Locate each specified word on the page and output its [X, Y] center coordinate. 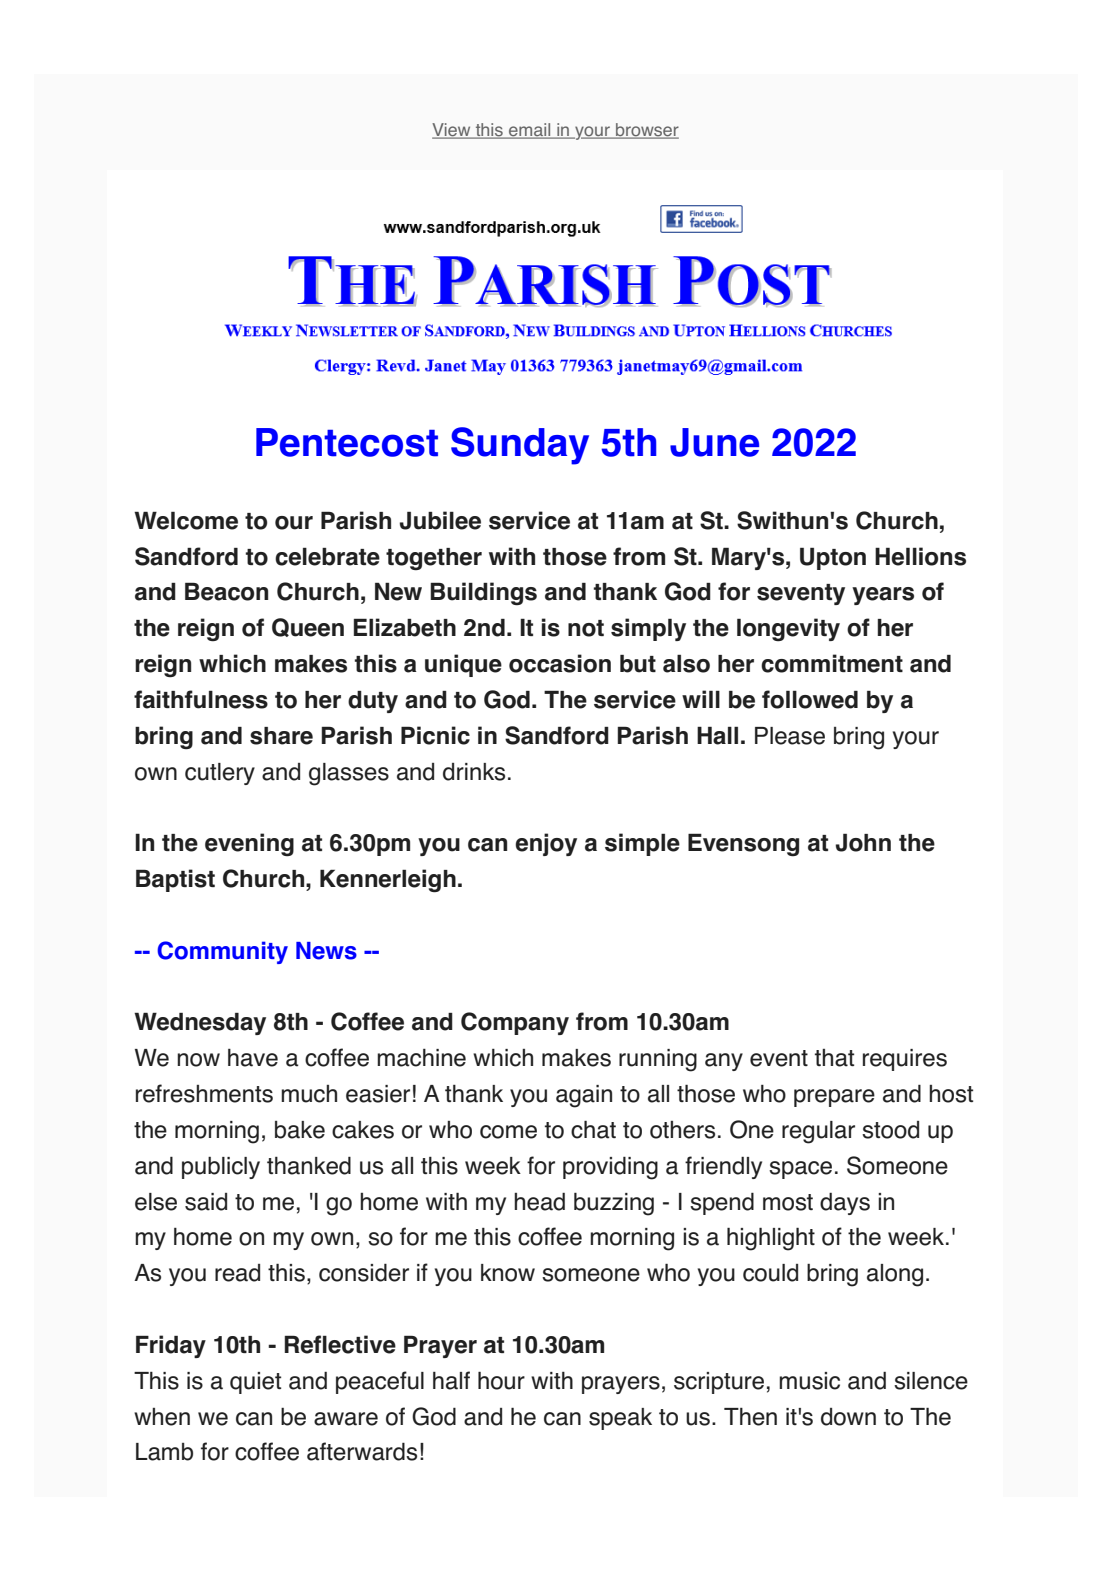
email [530, 131]
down [848, 1417]
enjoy [546, 844]
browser [646, 131]
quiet [255, 1383]
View [452, 131]
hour [501, 1380]
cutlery [220, 774]
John [863, 842]
